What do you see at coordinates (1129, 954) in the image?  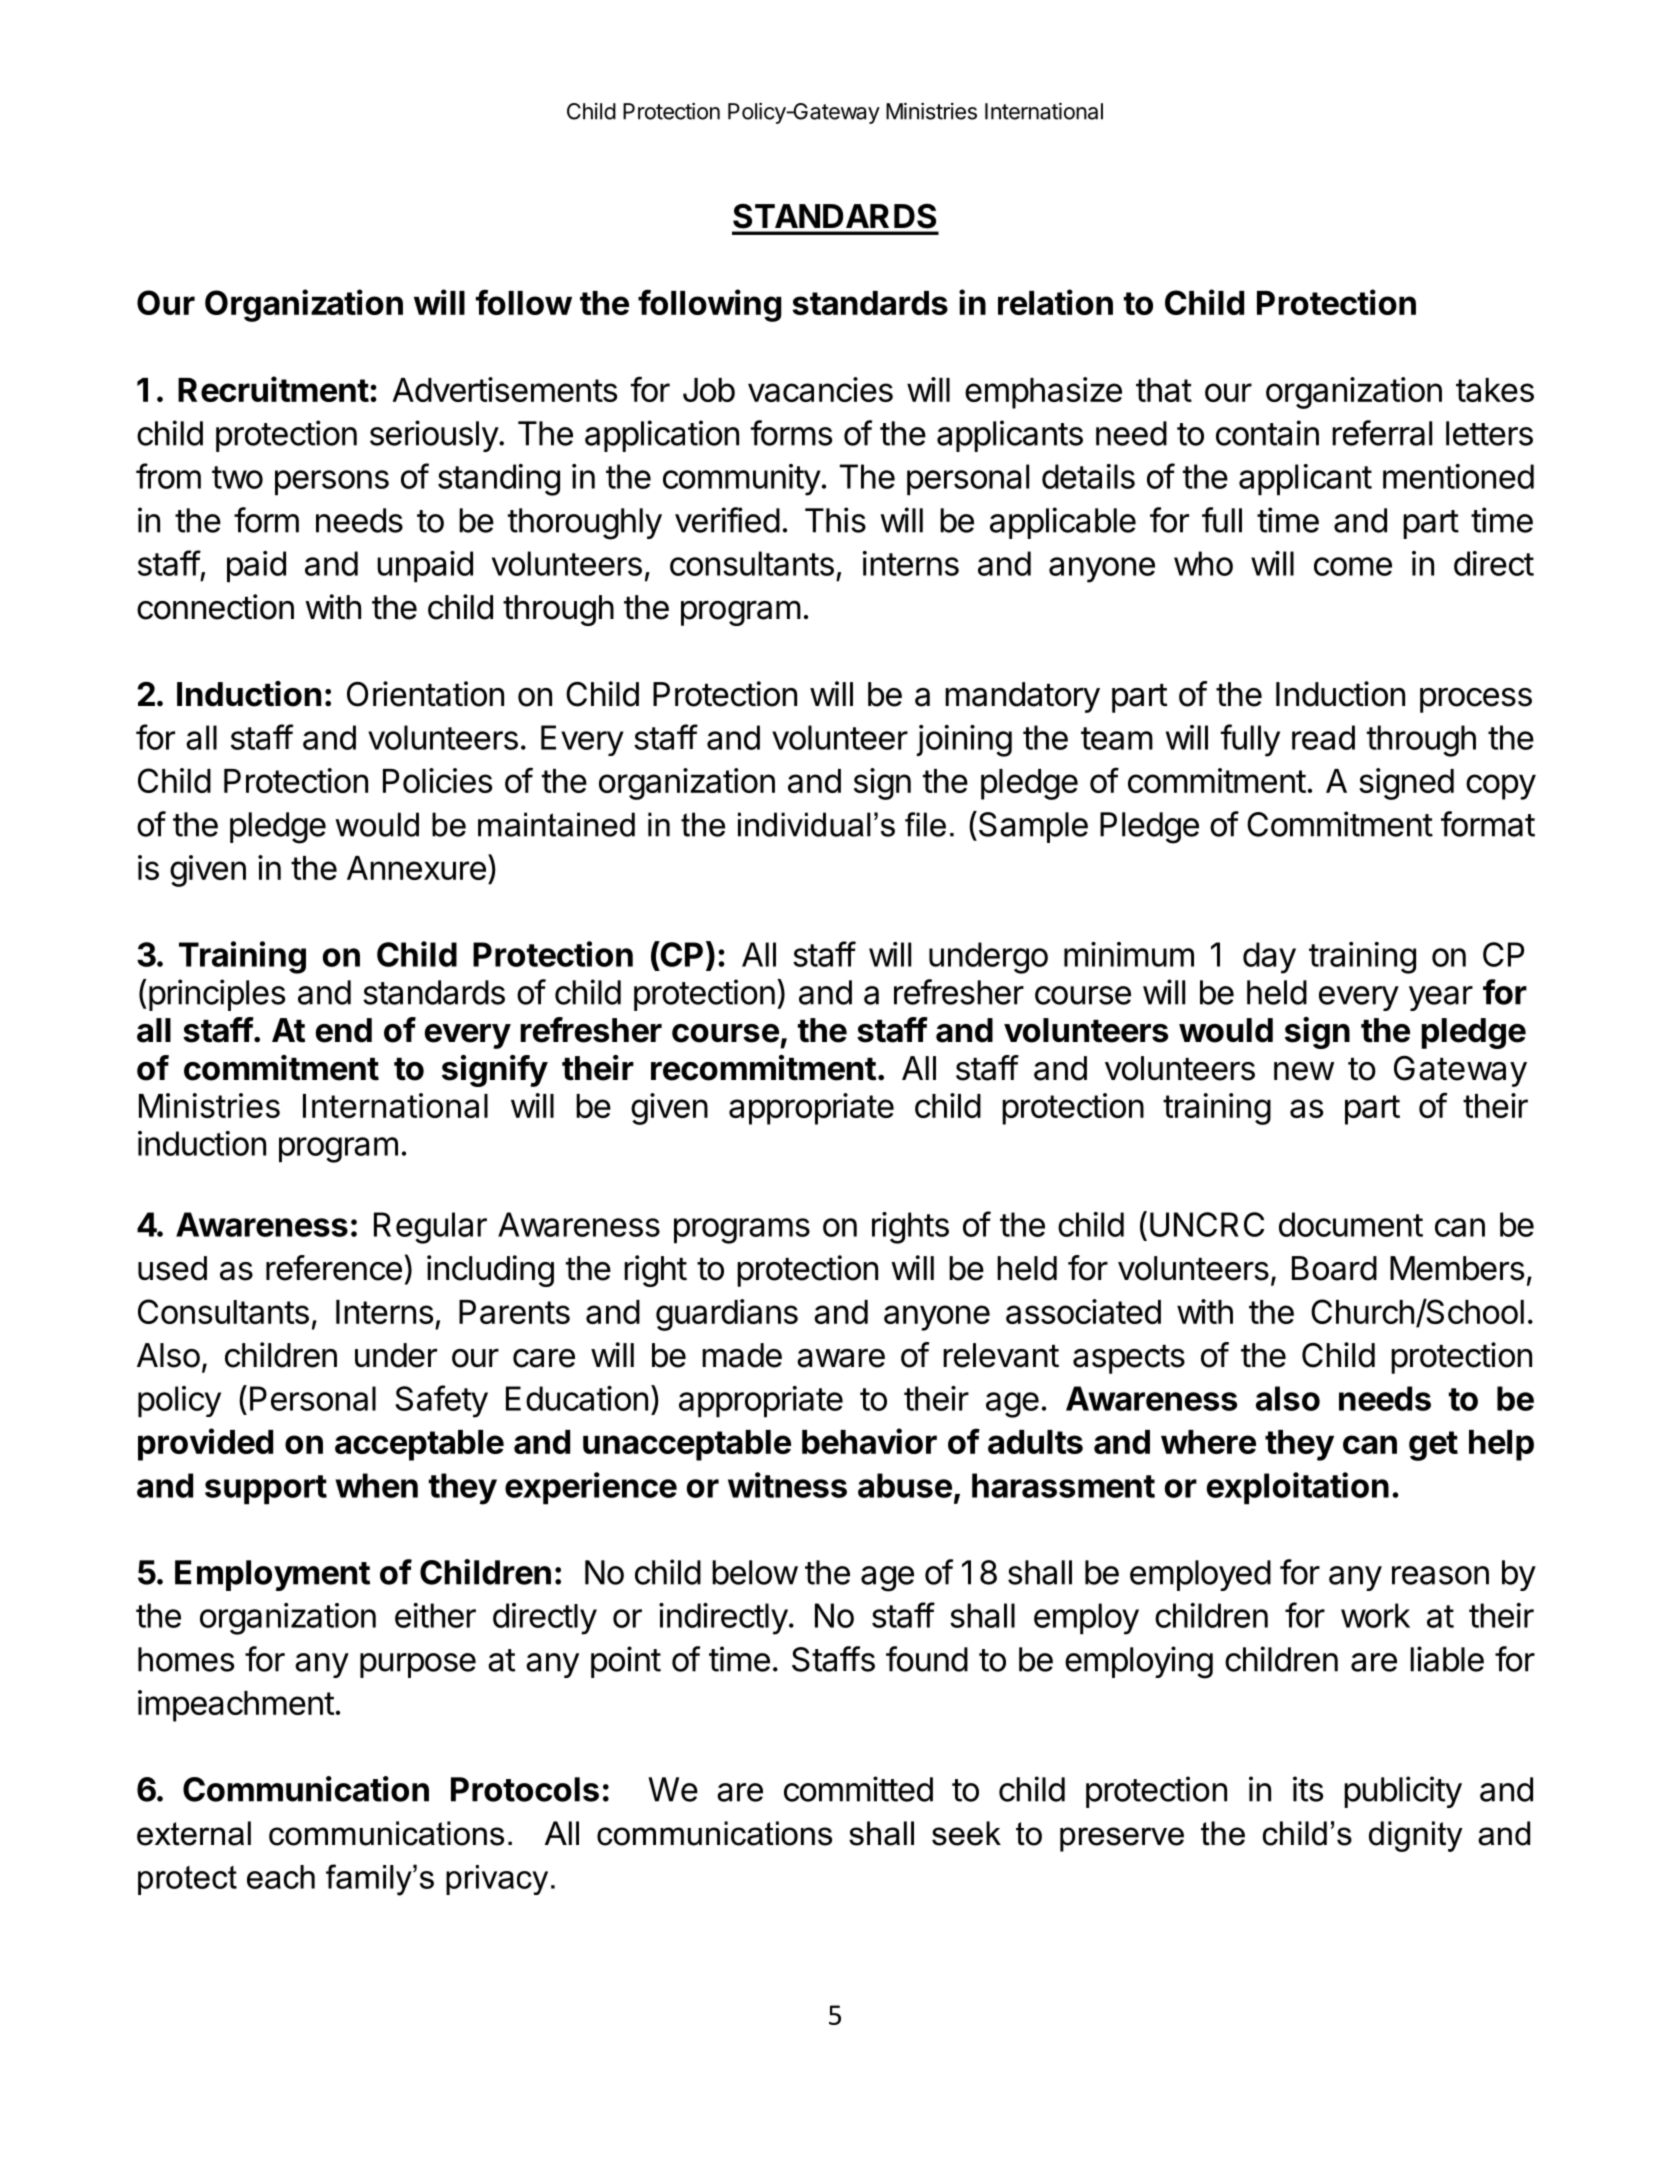 I see `minimum` at bounding box center [1129, 954].
